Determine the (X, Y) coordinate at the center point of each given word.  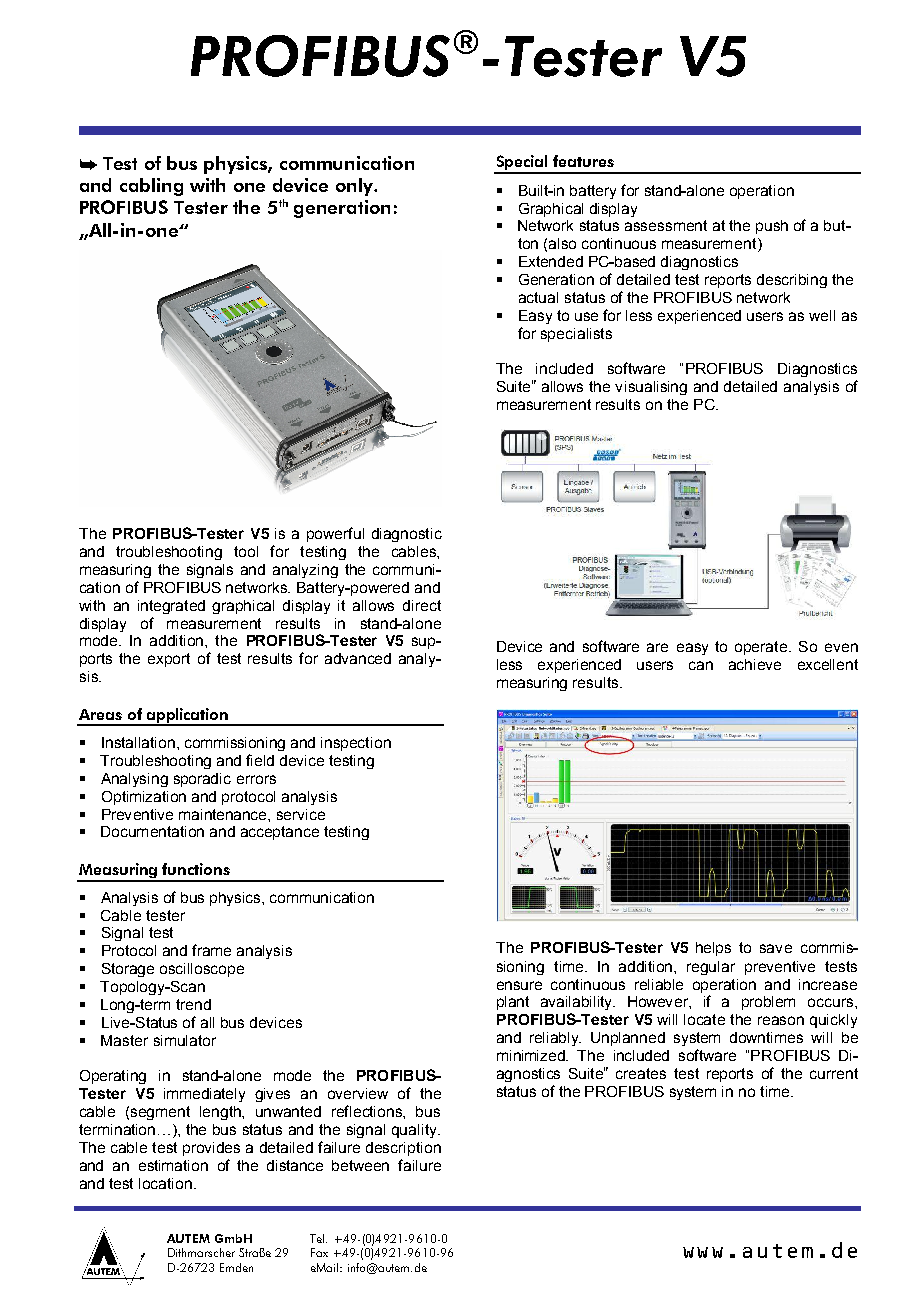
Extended (551, 261)
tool (246, 551)
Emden (236, 1267)
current (834, 1073)
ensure (519, 985)
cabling (151, 187)
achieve (755, 664)
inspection (356, 744)
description (403, 1149)
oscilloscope (202, 970)
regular (711, 968)
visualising (651, 388)
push (772, 227)
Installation (138, 742)
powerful (335, 534)
